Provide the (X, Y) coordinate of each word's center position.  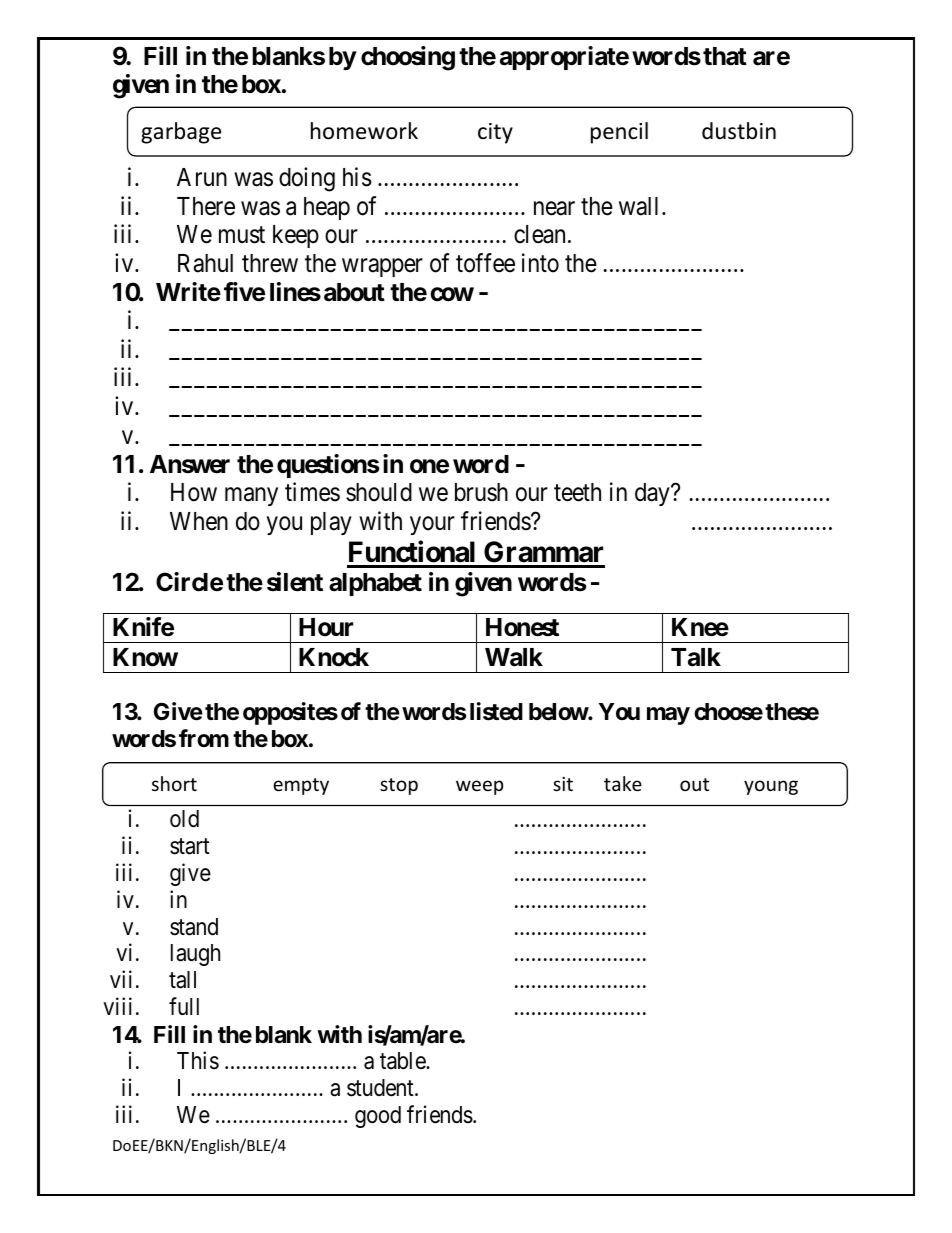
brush (481, 492)
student (381, 1088)
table (403, 1061)
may (668, 716)
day (653, 494)
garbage (181, 133)
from (204, 738)
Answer (190, 464)
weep (479, 787)
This (198, 1060)
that (725, 56)
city (495, 133)
